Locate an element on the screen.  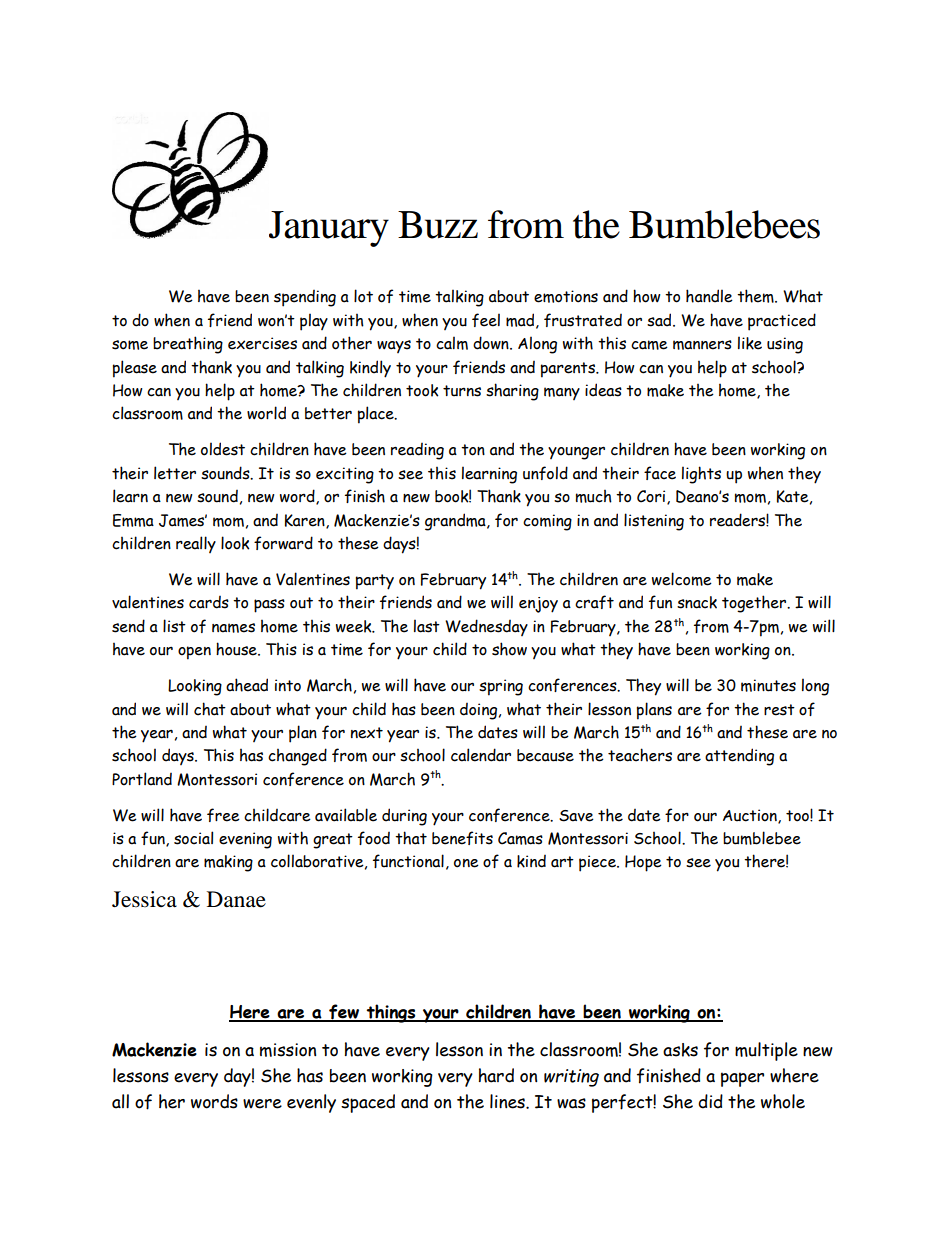
Buzz is located at coordinates (438, 225).
